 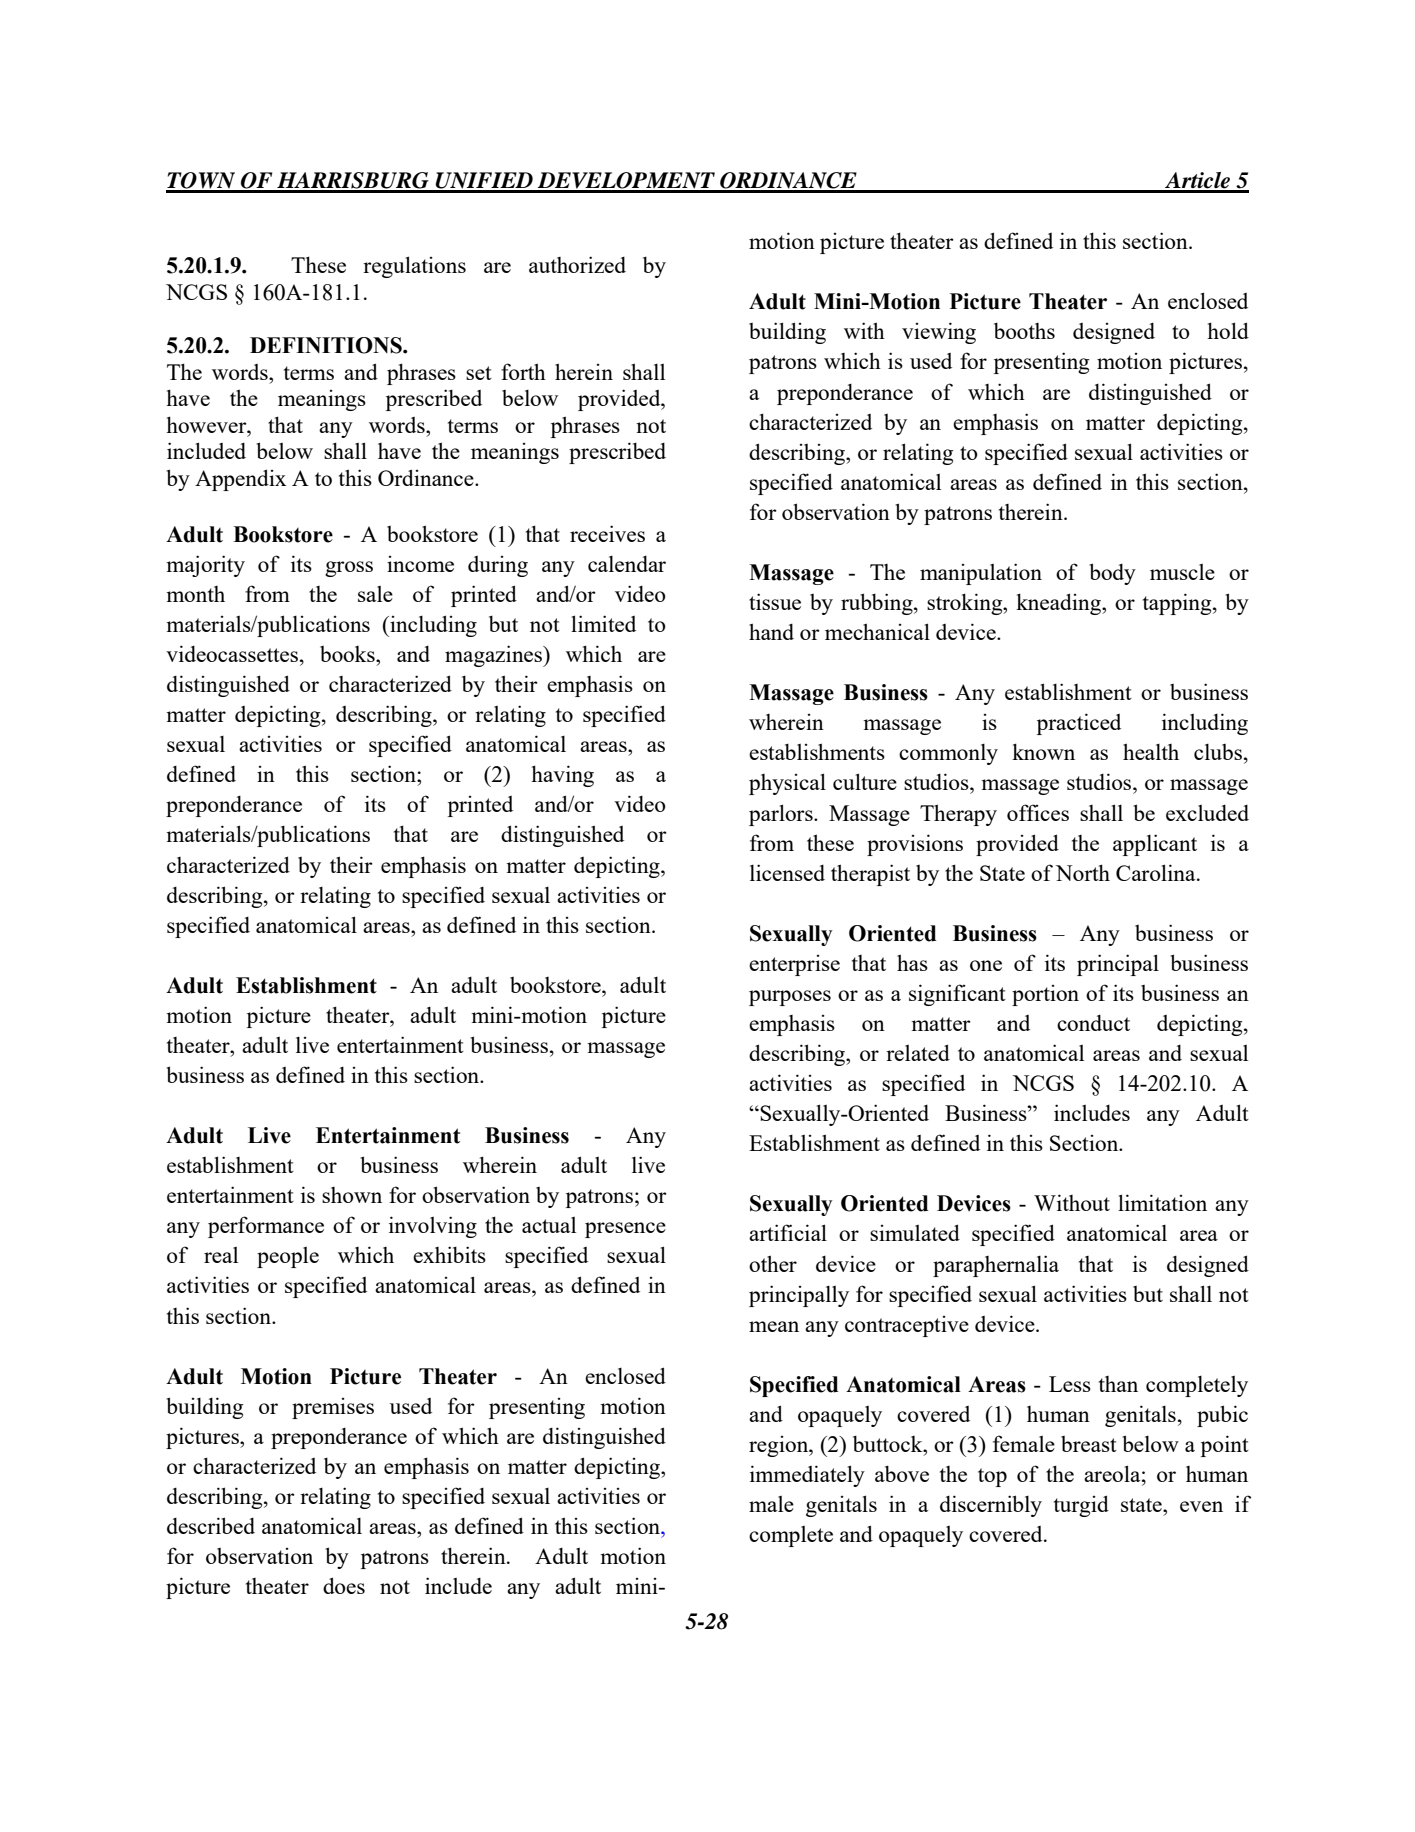 I want to click on people, so click(x=288, y=1257).
